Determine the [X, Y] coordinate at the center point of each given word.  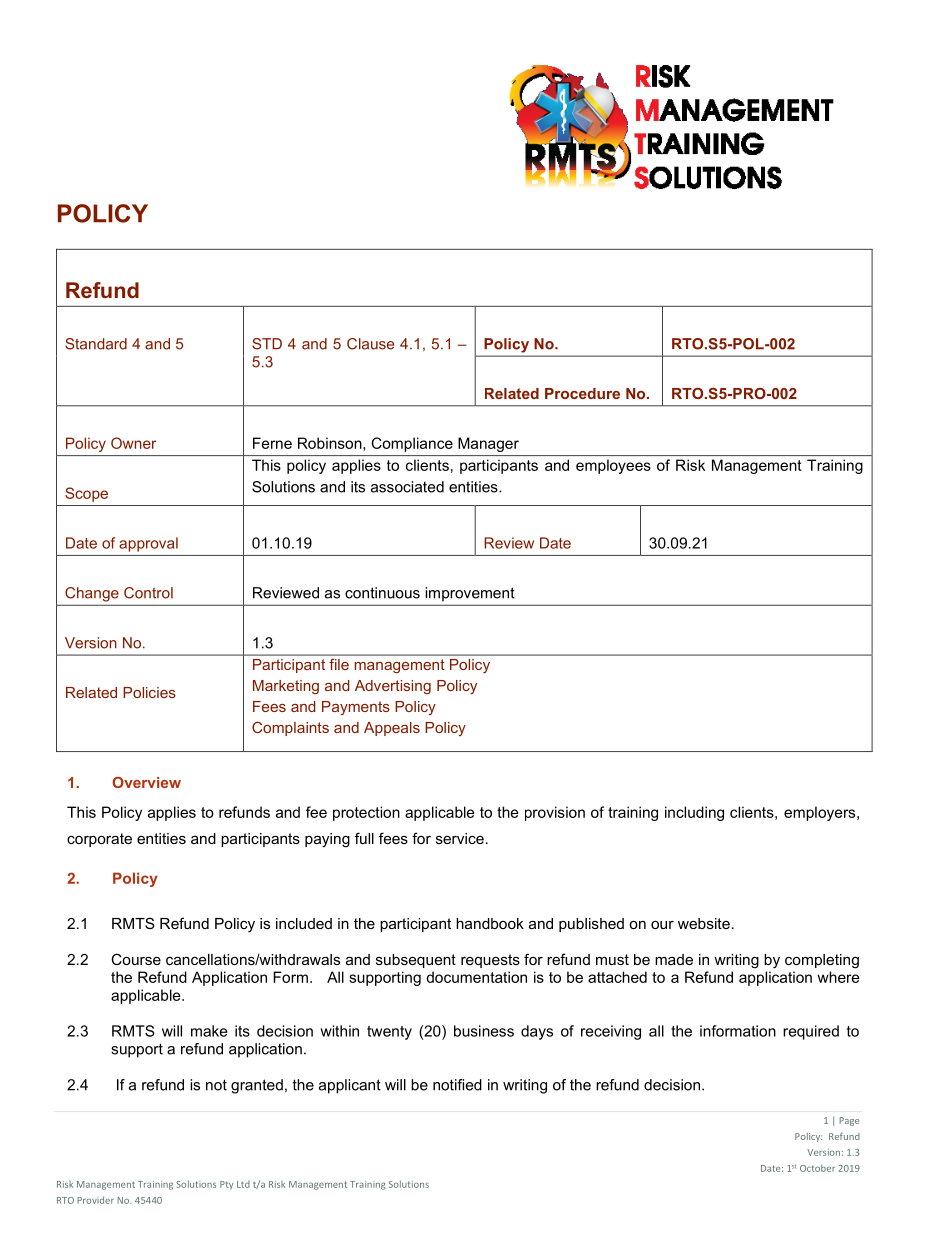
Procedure [582, 393]
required [811, 1032]
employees [613, 466]
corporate [99, 840]
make [209, 1031]
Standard [96, 344]
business [484, 1031]
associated [407, 487]
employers [821, 813]
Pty [226, 1185]
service [460, 838]
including [694, 813]
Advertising [393, 687]
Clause [370, 344]
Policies [149, 692]
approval [148, 544]
